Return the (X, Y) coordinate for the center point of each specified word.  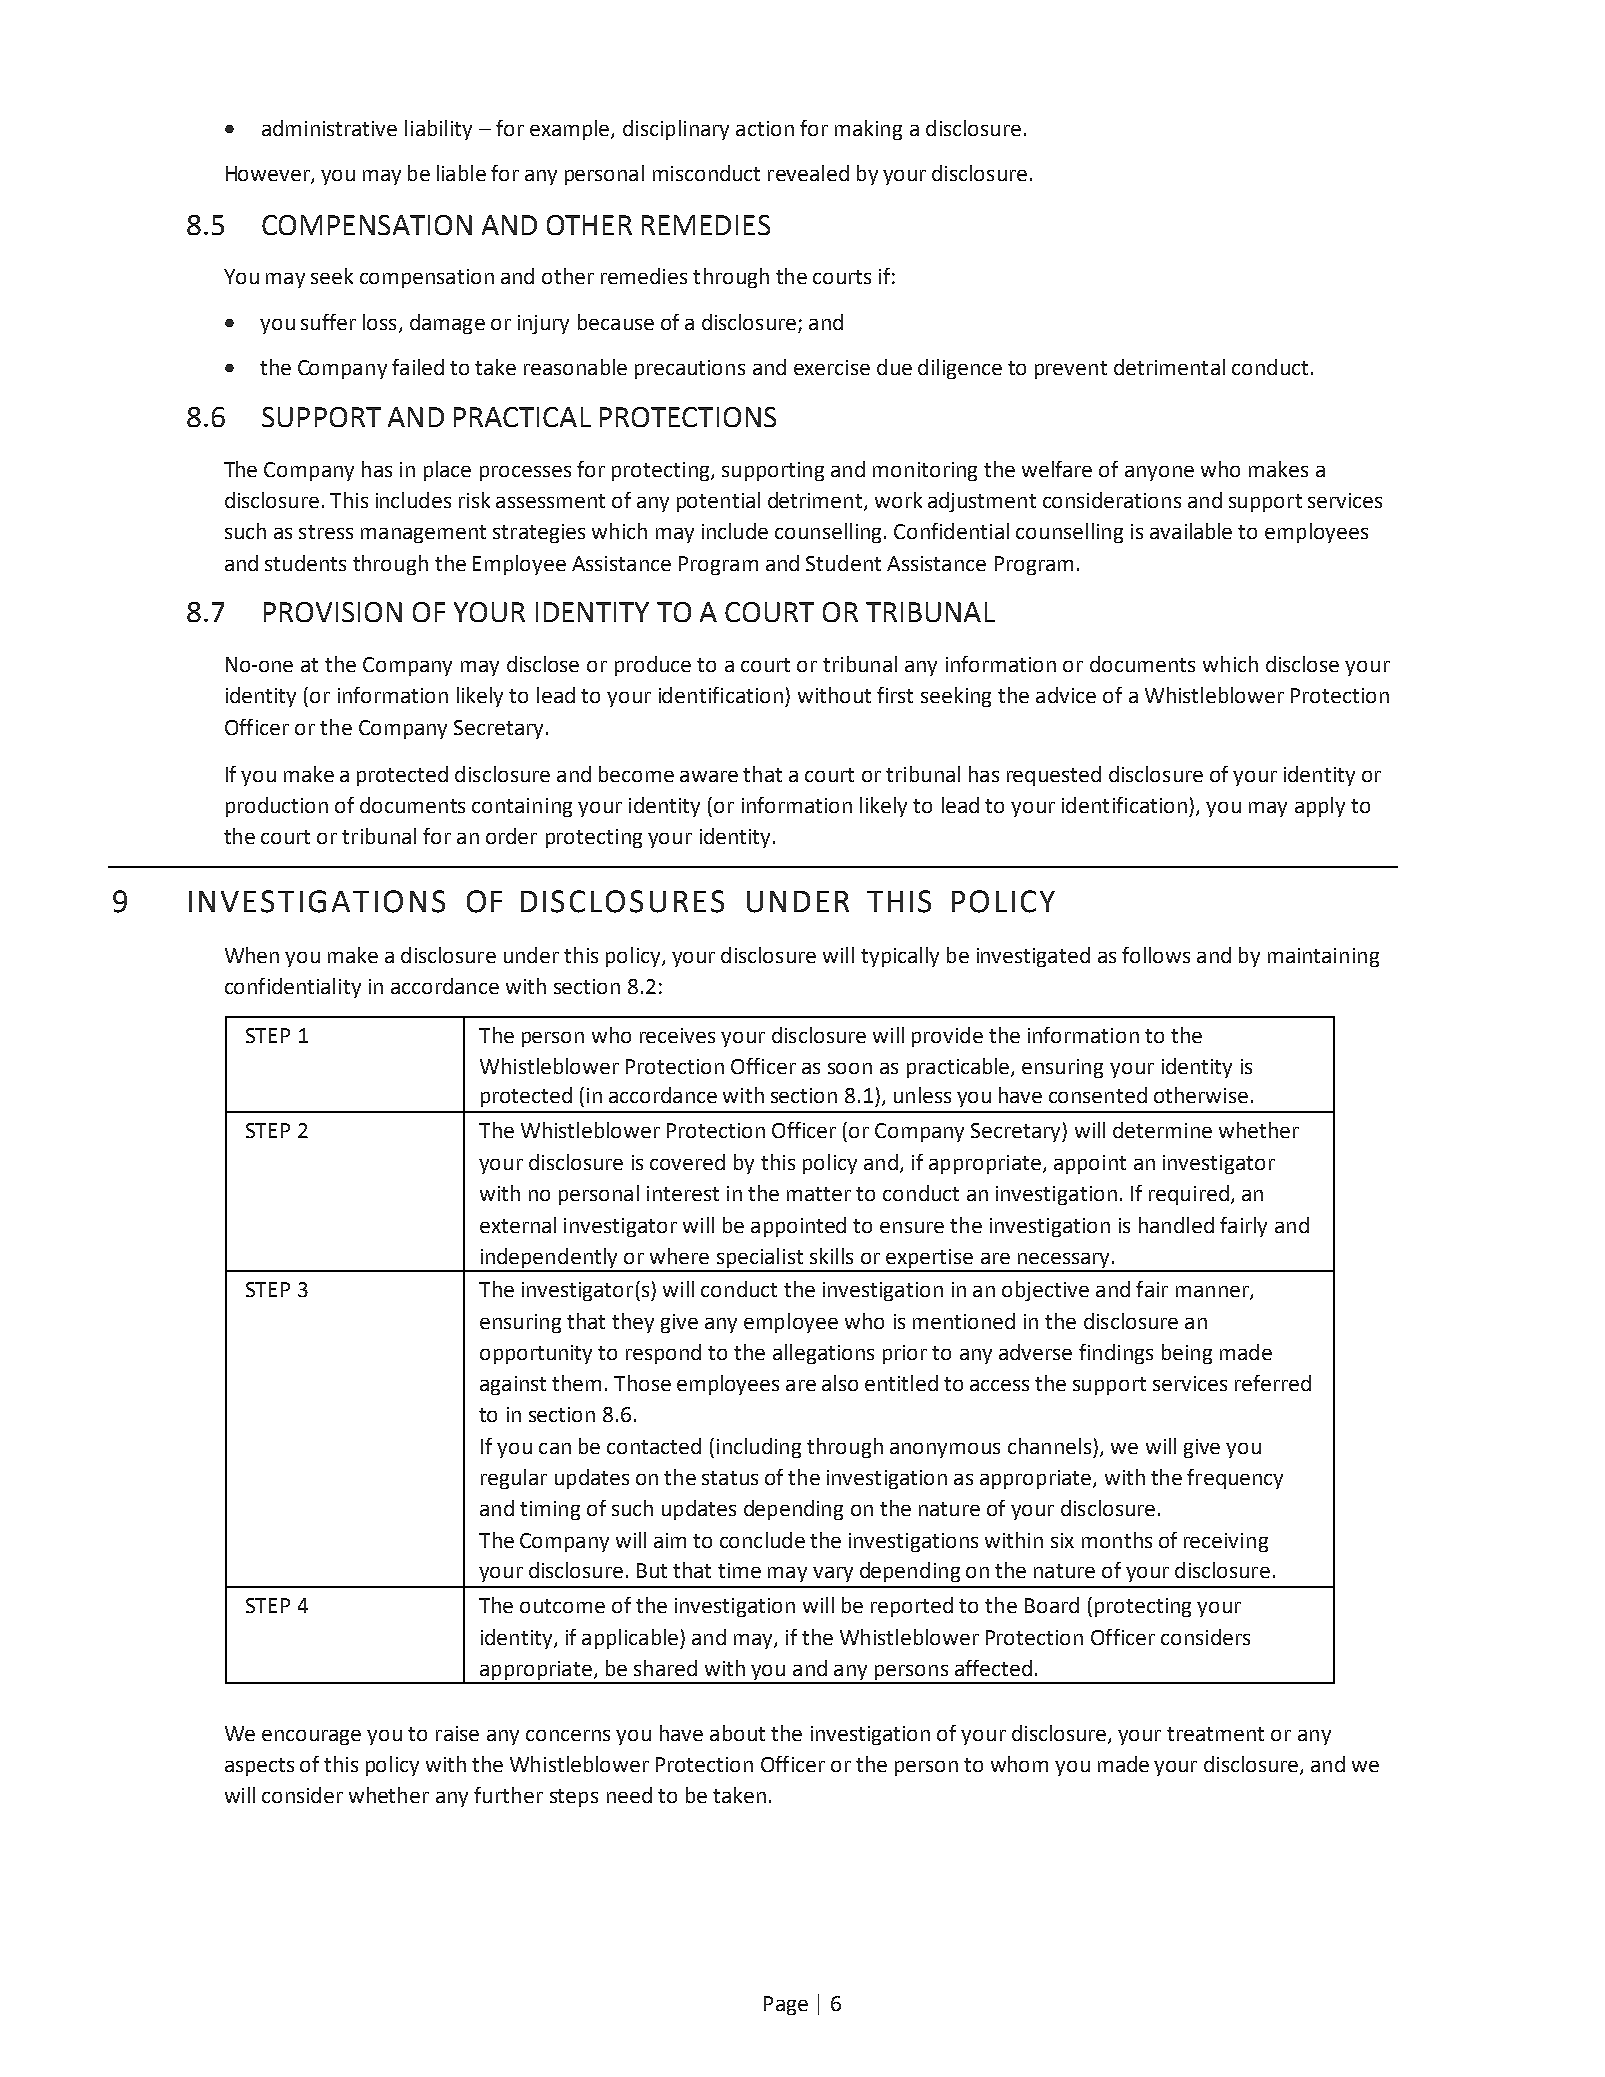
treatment (1215, 1734)
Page (786, 2005)
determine (1162, 1130)
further (508, 1795)
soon (850, 1068)
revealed (808, 173)
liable (461, 173)
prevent (1071, 370)
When (252, 955)
